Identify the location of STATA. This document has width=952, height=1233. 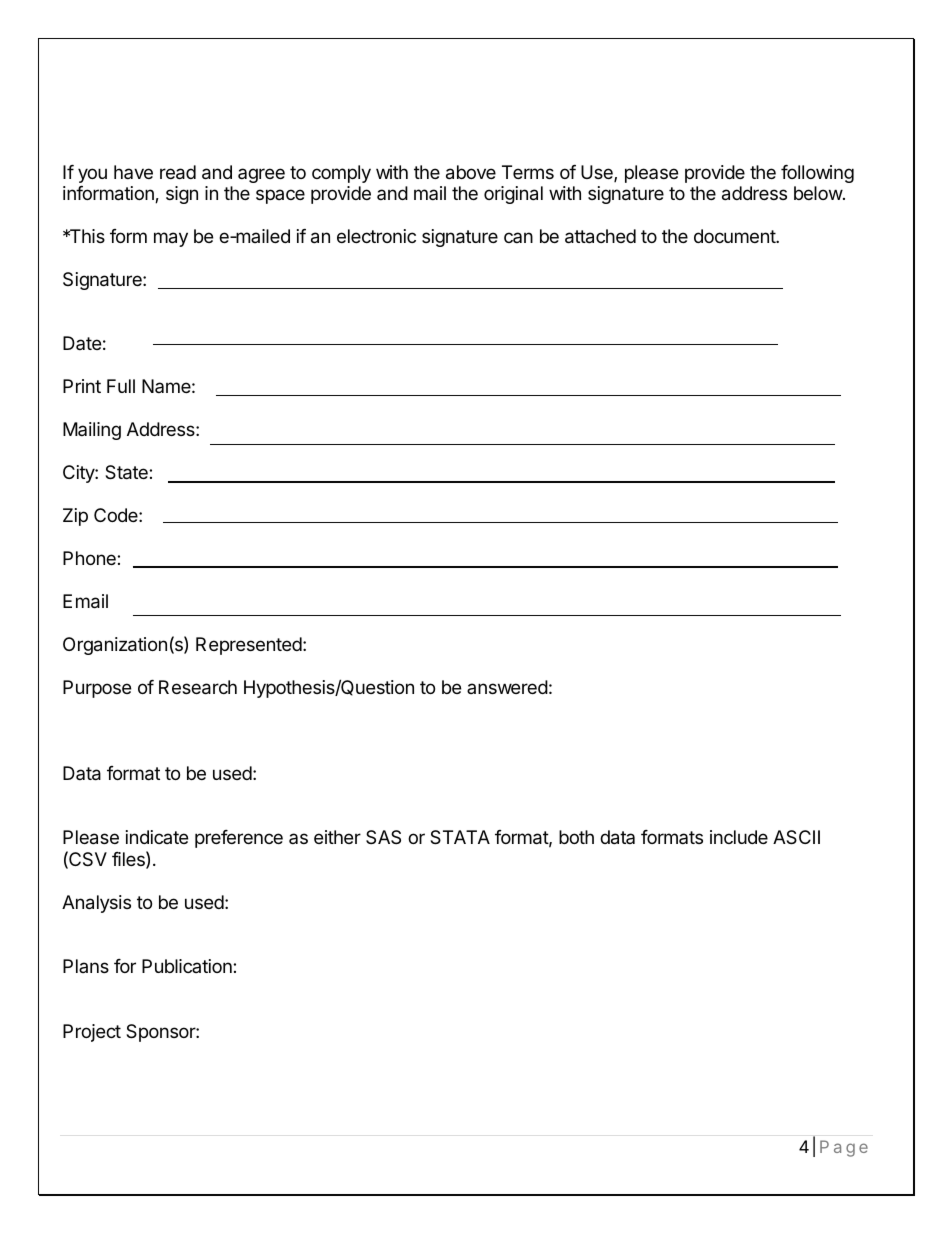
(460, 837).
